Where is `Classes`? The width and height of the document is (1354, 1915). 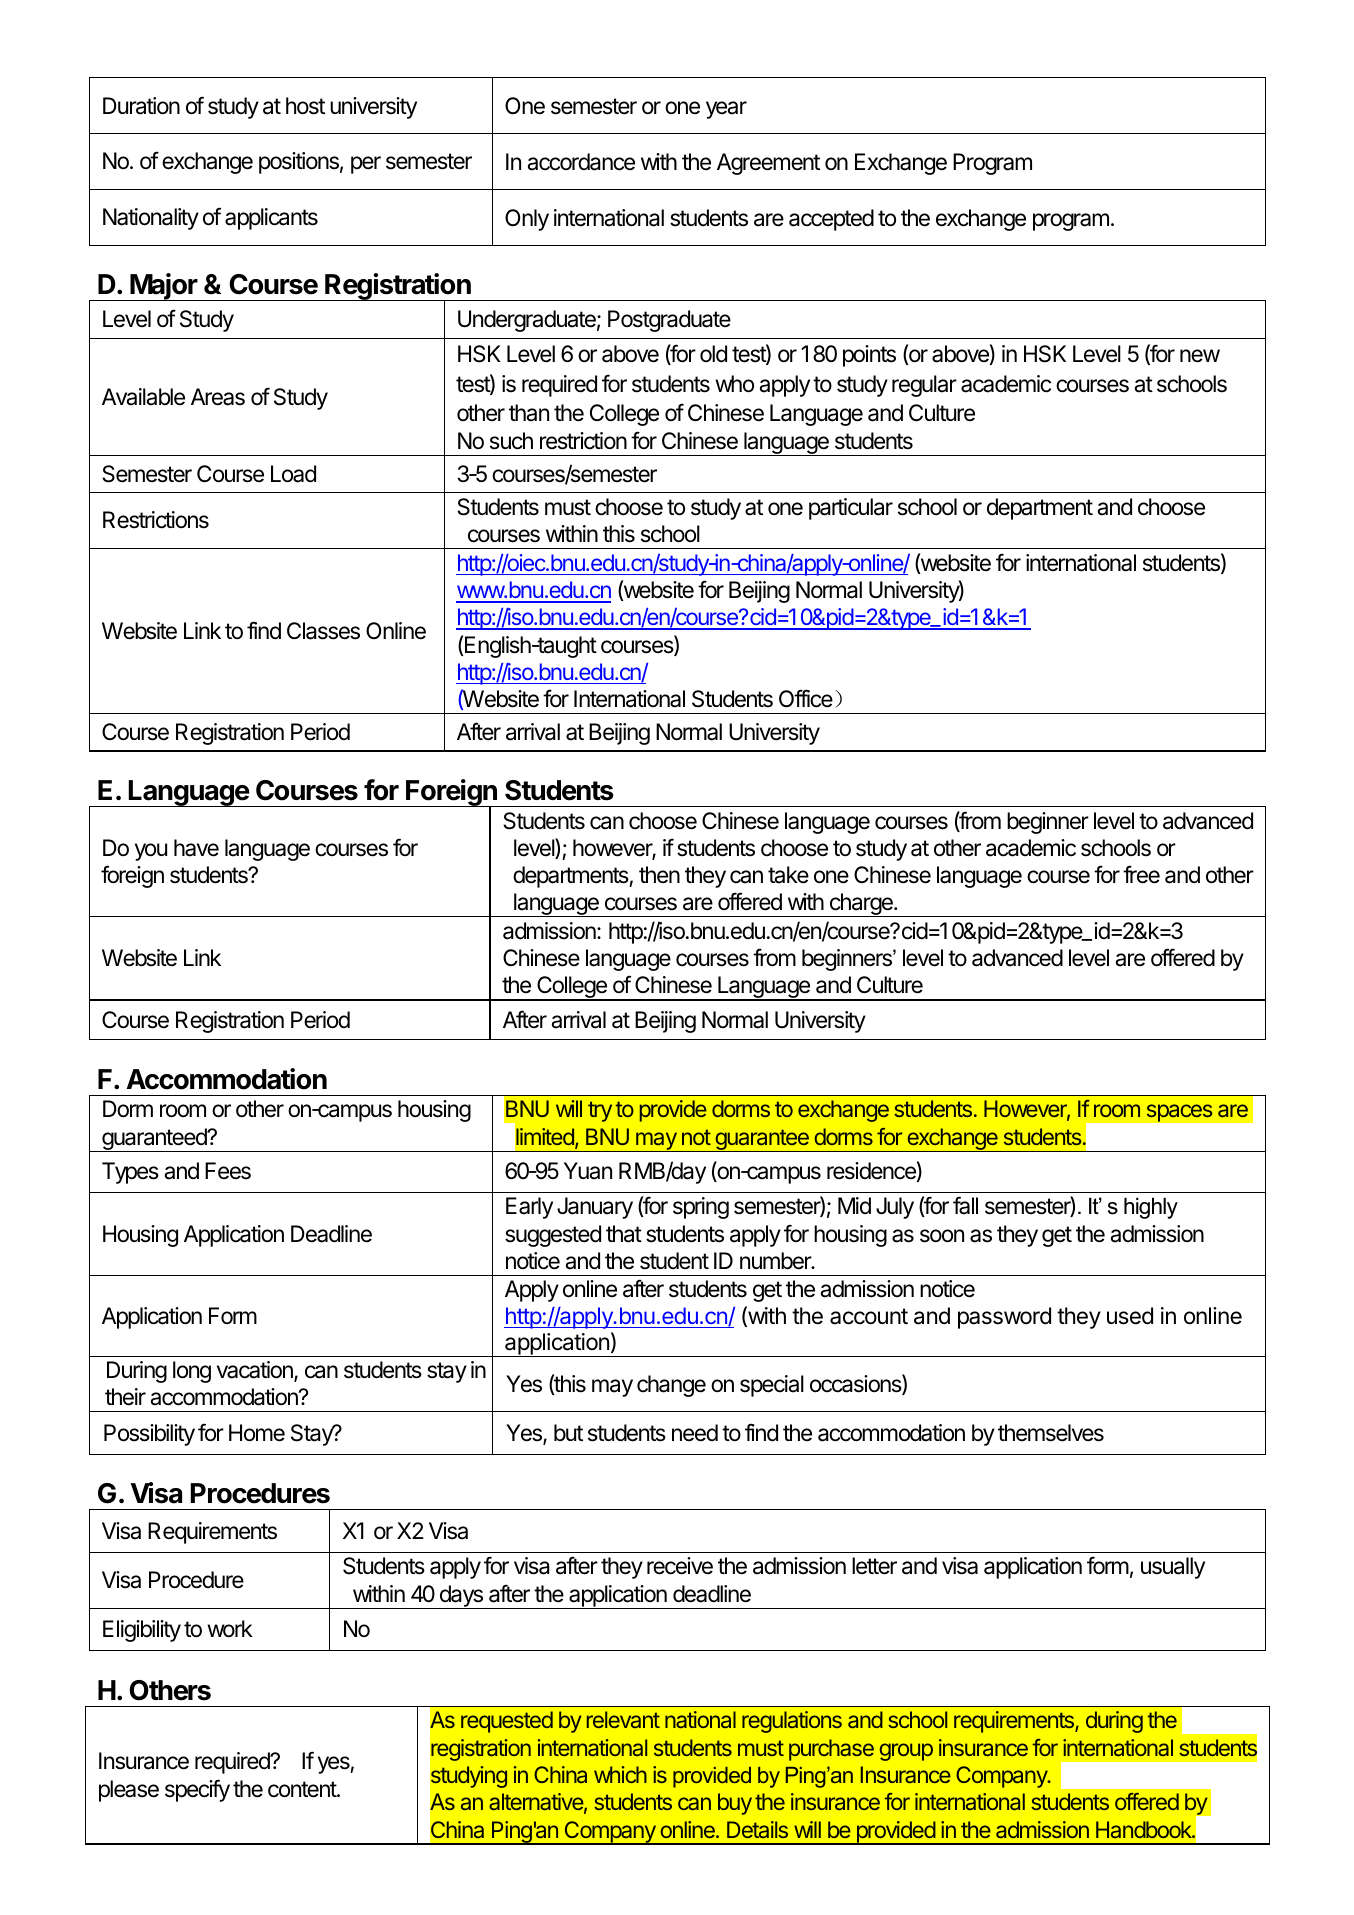 Classes is located at coordinates (323, 631).
